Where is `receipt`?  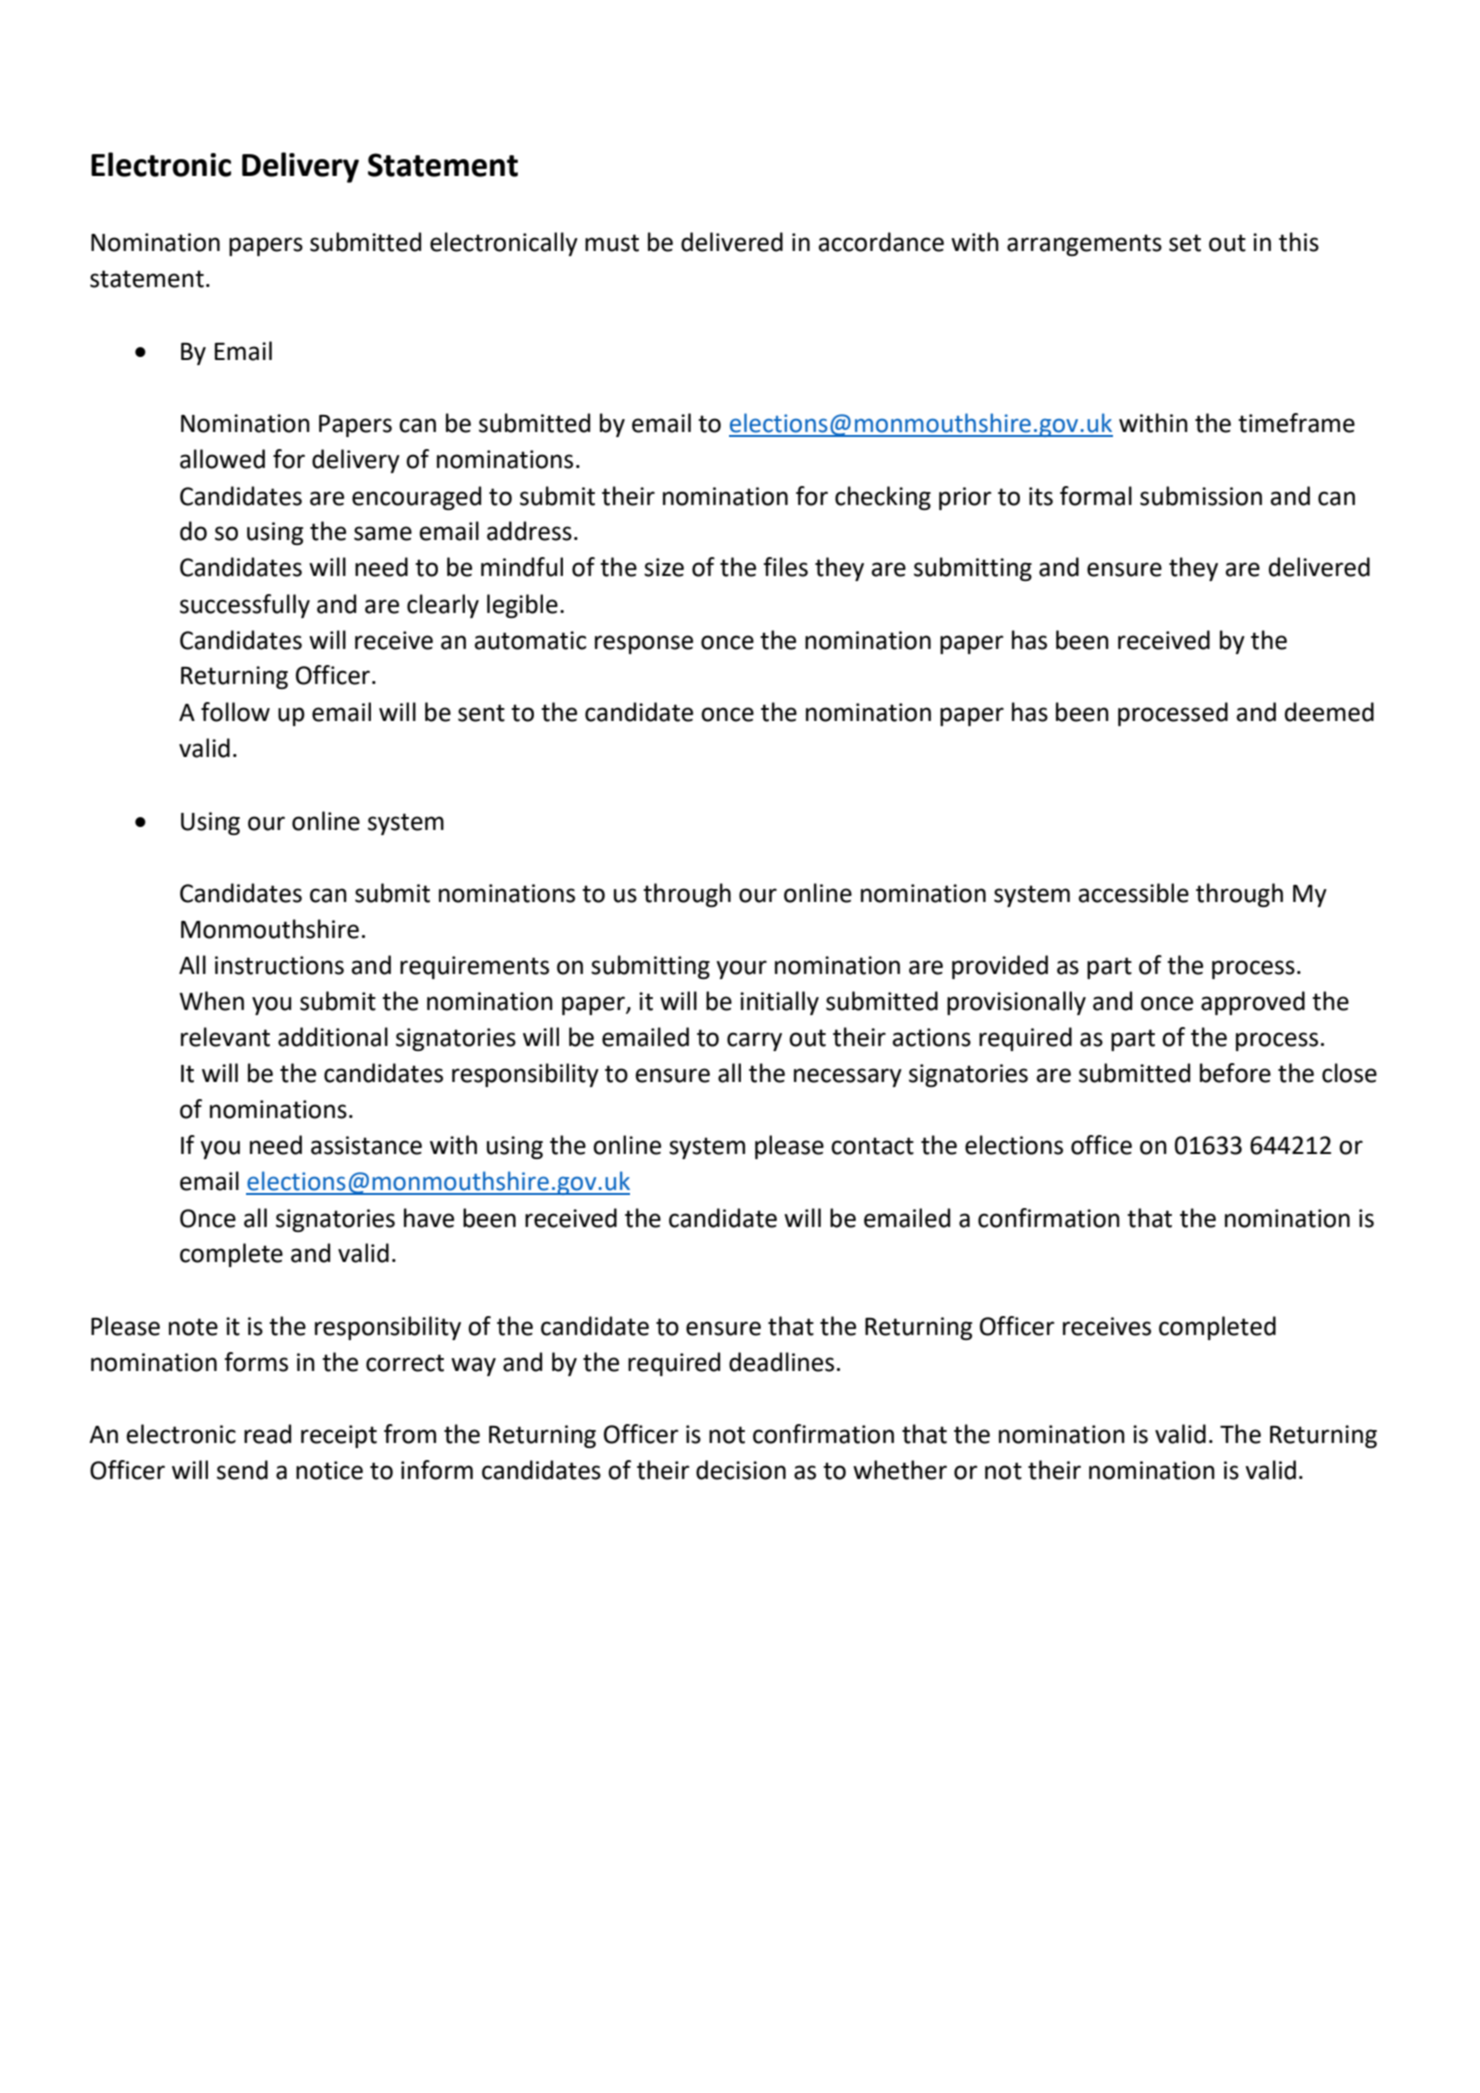 receipt is located at coordinates (339, 1436).
